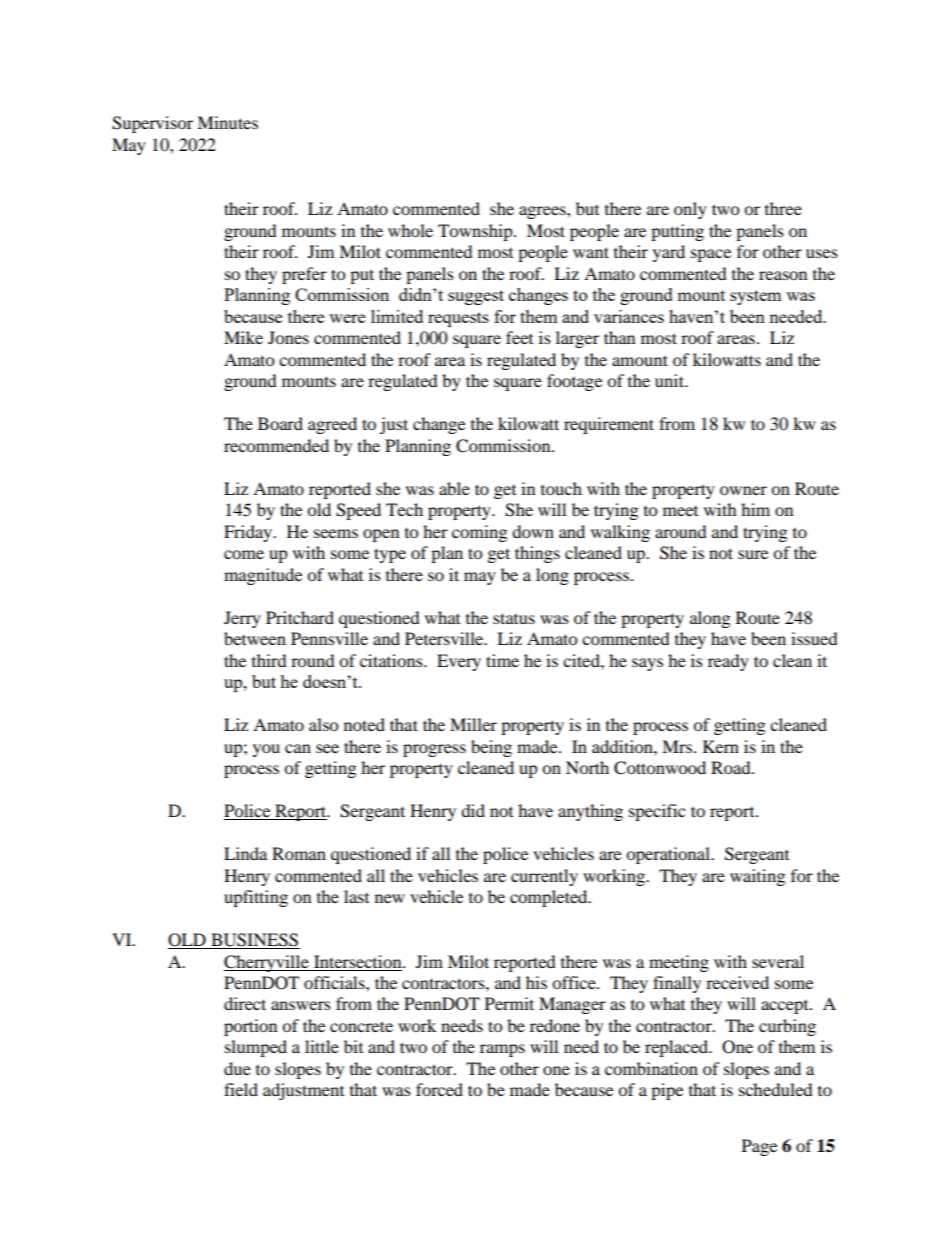 This image has width=952, height=1233. Describe the element at coordinates (783, 208) in the image. I see `three` at that location.
